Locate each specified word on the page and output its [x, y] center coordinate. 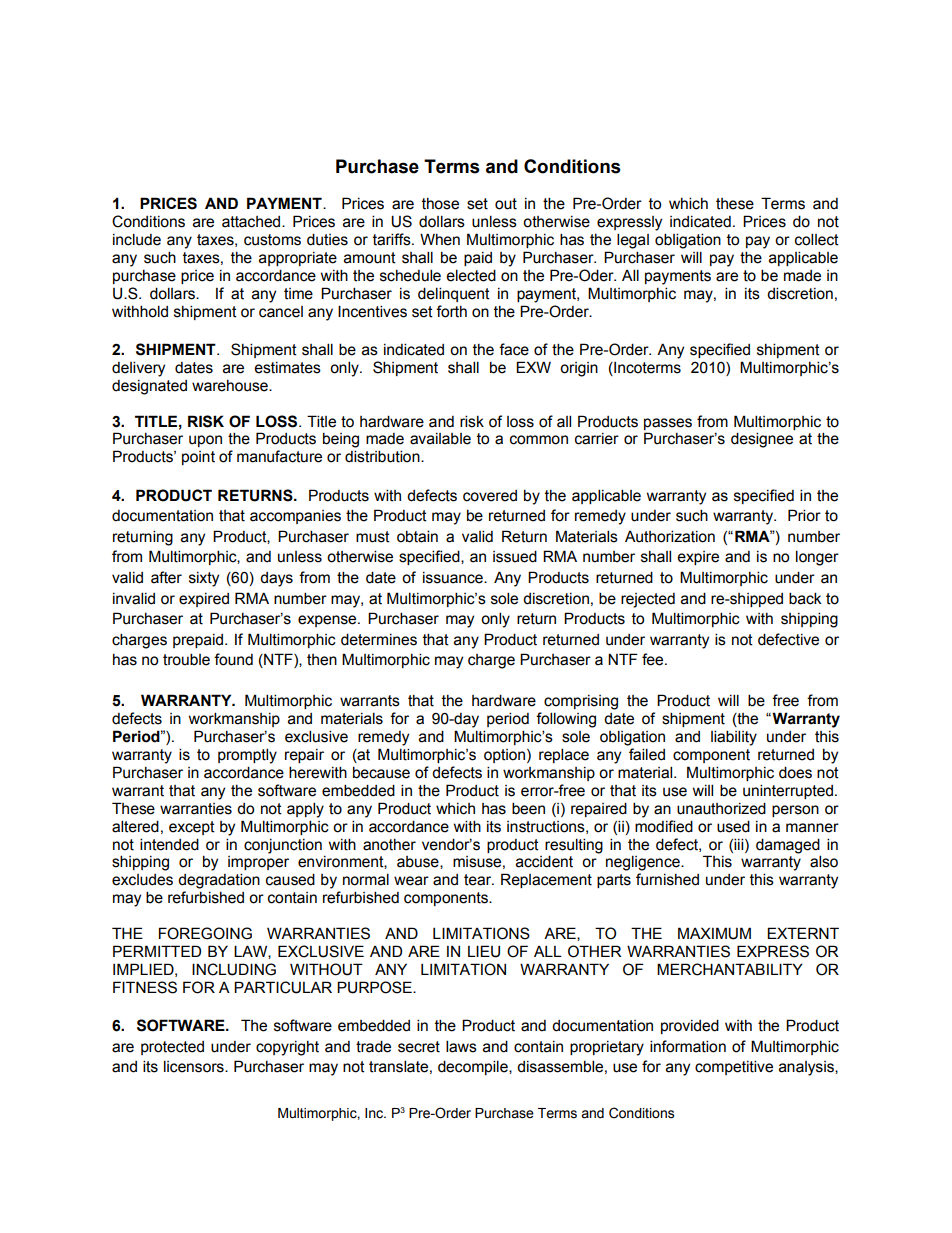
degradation [219, 881]
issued [515, 556]
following [566, 720]
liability [734, 738]
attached [252, 222]
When [440, 239]
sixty [204, 579]
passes [668, 424]
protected [172, 1048]
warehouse [231, 386]
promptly [247, 756]
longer [817, 558]
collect [817, 239]
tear [479, 880]
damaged [788, 846]
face [514, 349]
